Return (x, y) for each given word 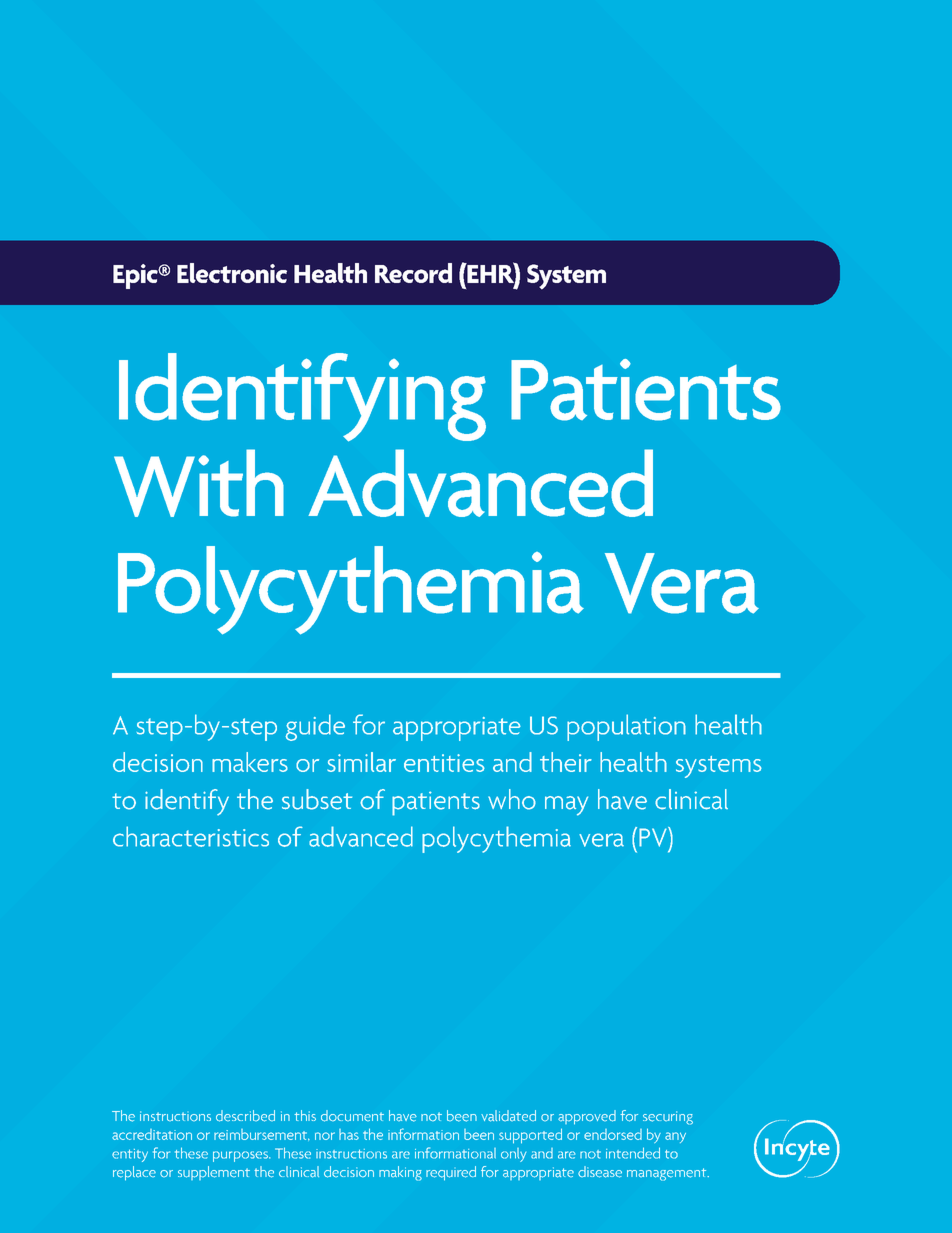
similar (361, 762)
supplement (214, 1173)
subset (317, 799)
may (566, 806)
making (400, 1173)
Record (413, 273)
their (566, 762)
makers (250, 762)
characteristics (191, 836)
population (626, 727)
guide (315, 727)
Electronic (232, 273)
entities (444, 763)
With (199, 483)
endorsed (613, 1134)
